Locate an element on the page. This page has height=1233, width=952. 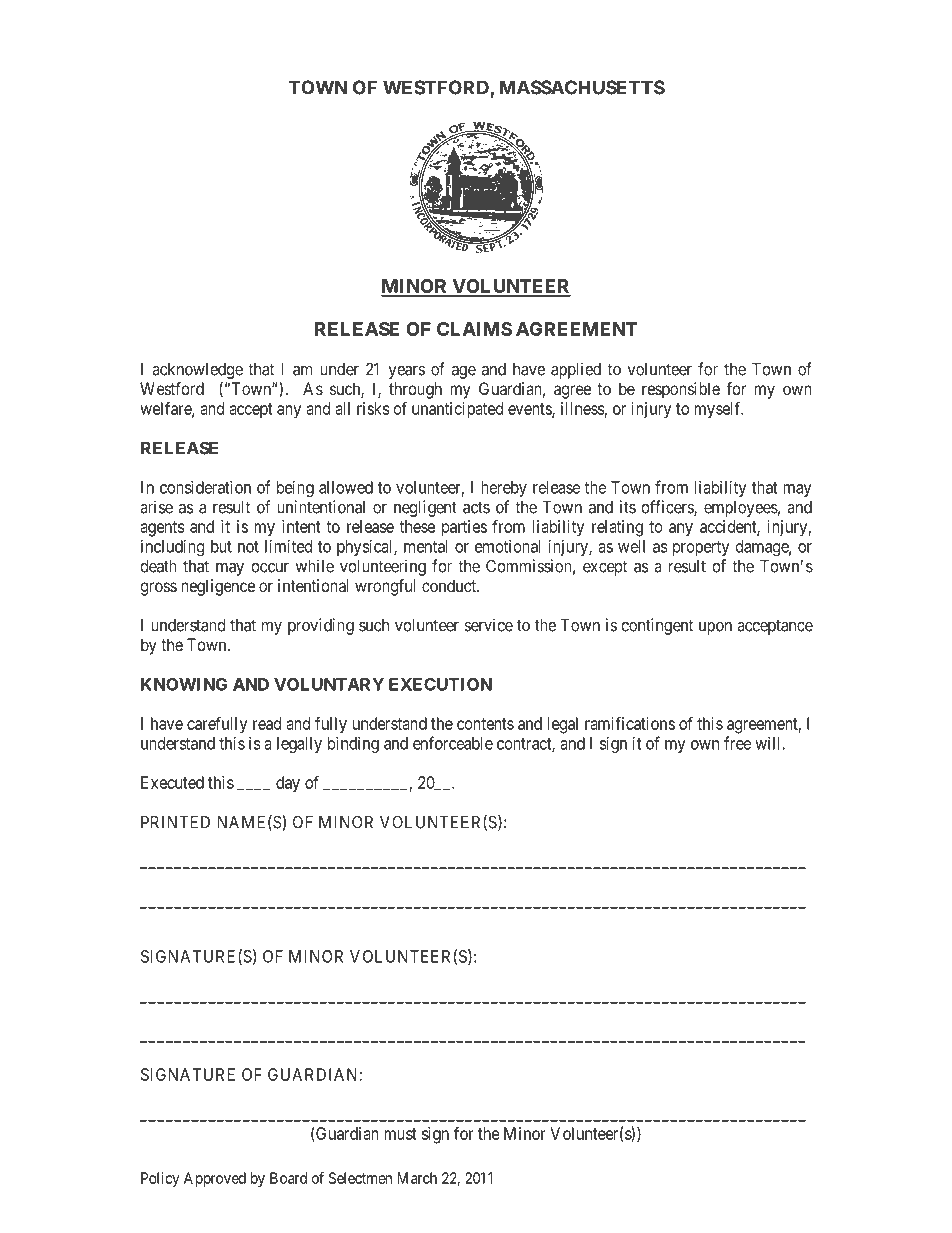
service is located at coordinates (488, 625).
